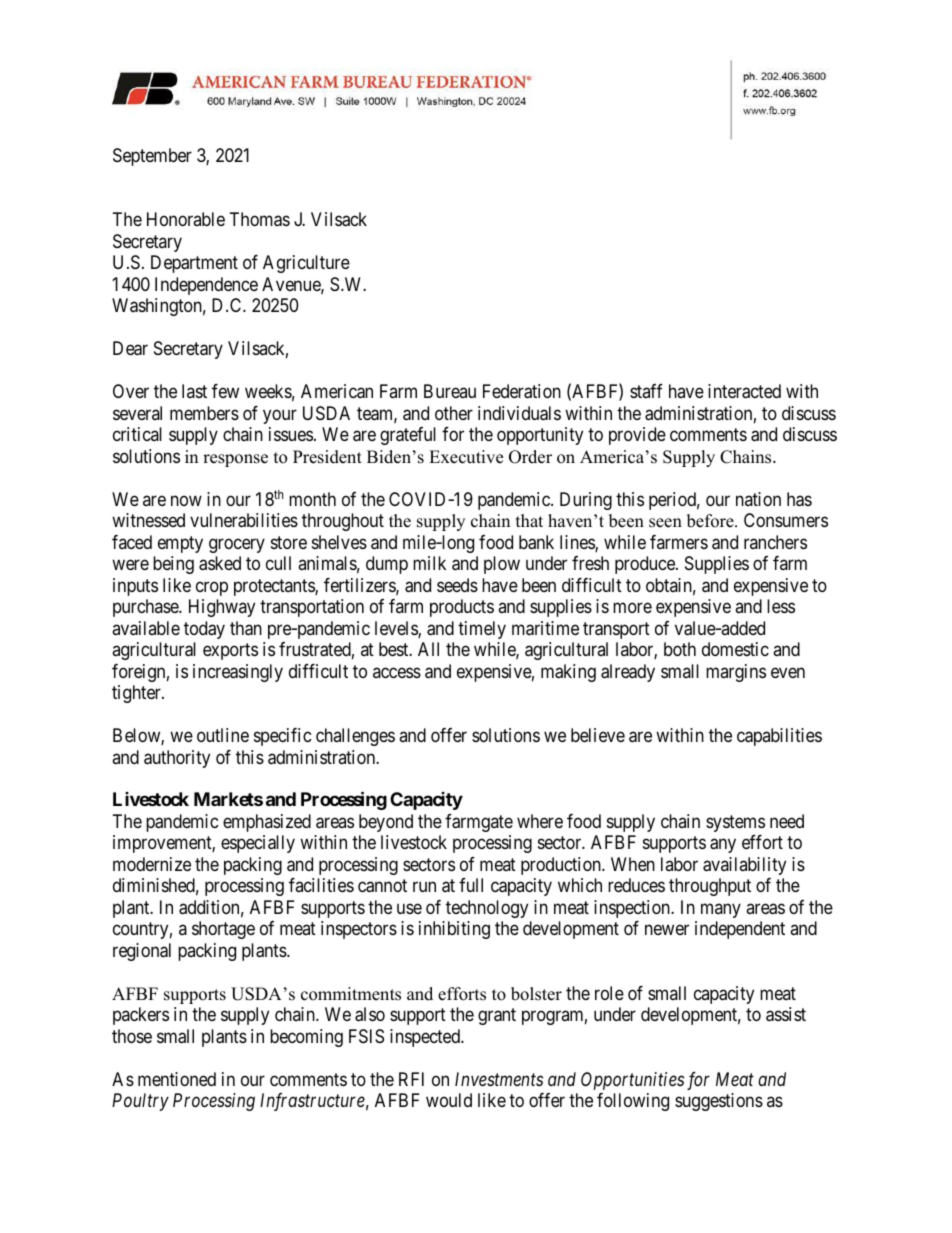  Describe the element at coordinates (449, 1100) in the image. I see `would` at that location.
